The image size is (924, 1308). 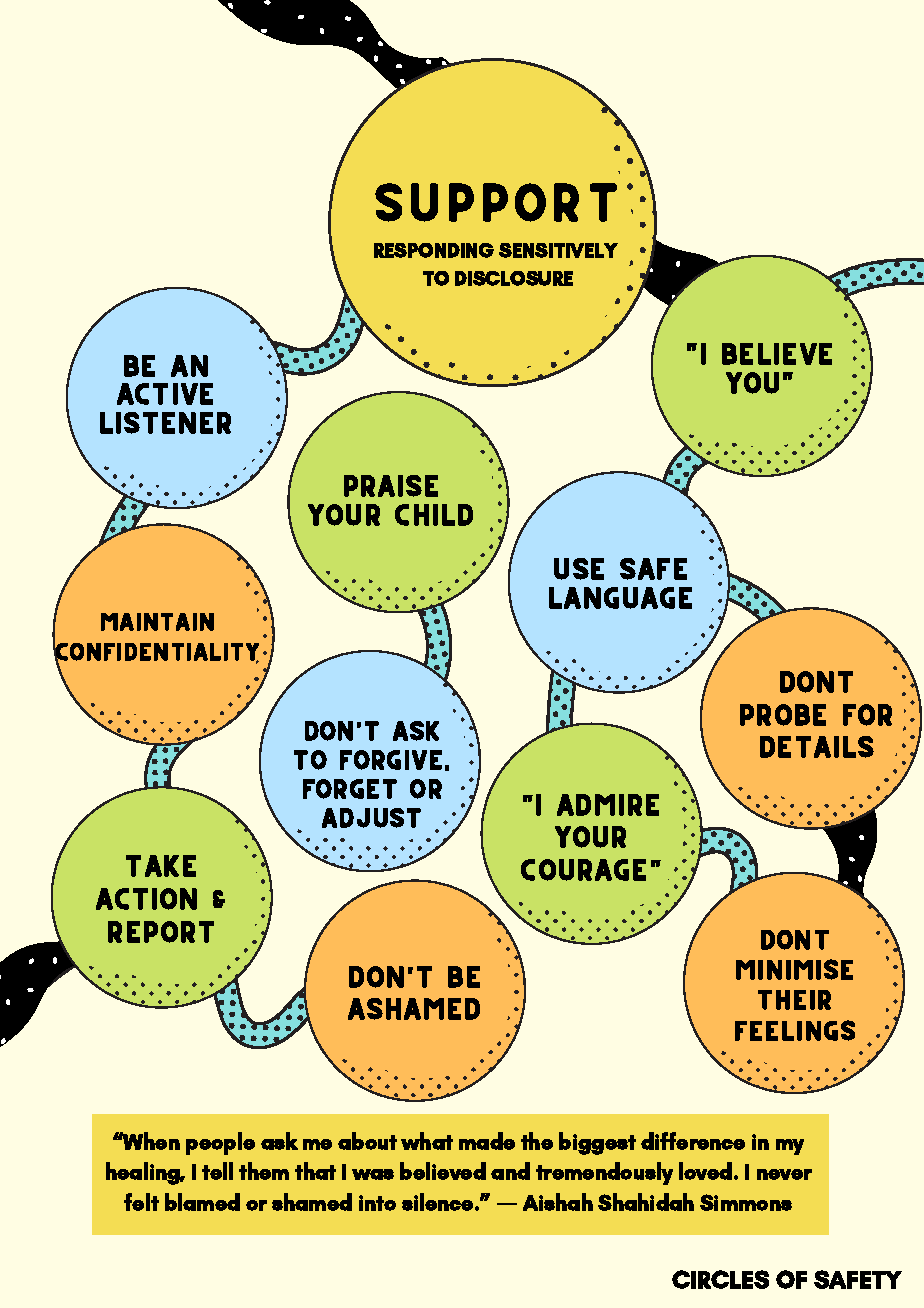 I want to click on ACTIVE, so click(x=165, y=394).
